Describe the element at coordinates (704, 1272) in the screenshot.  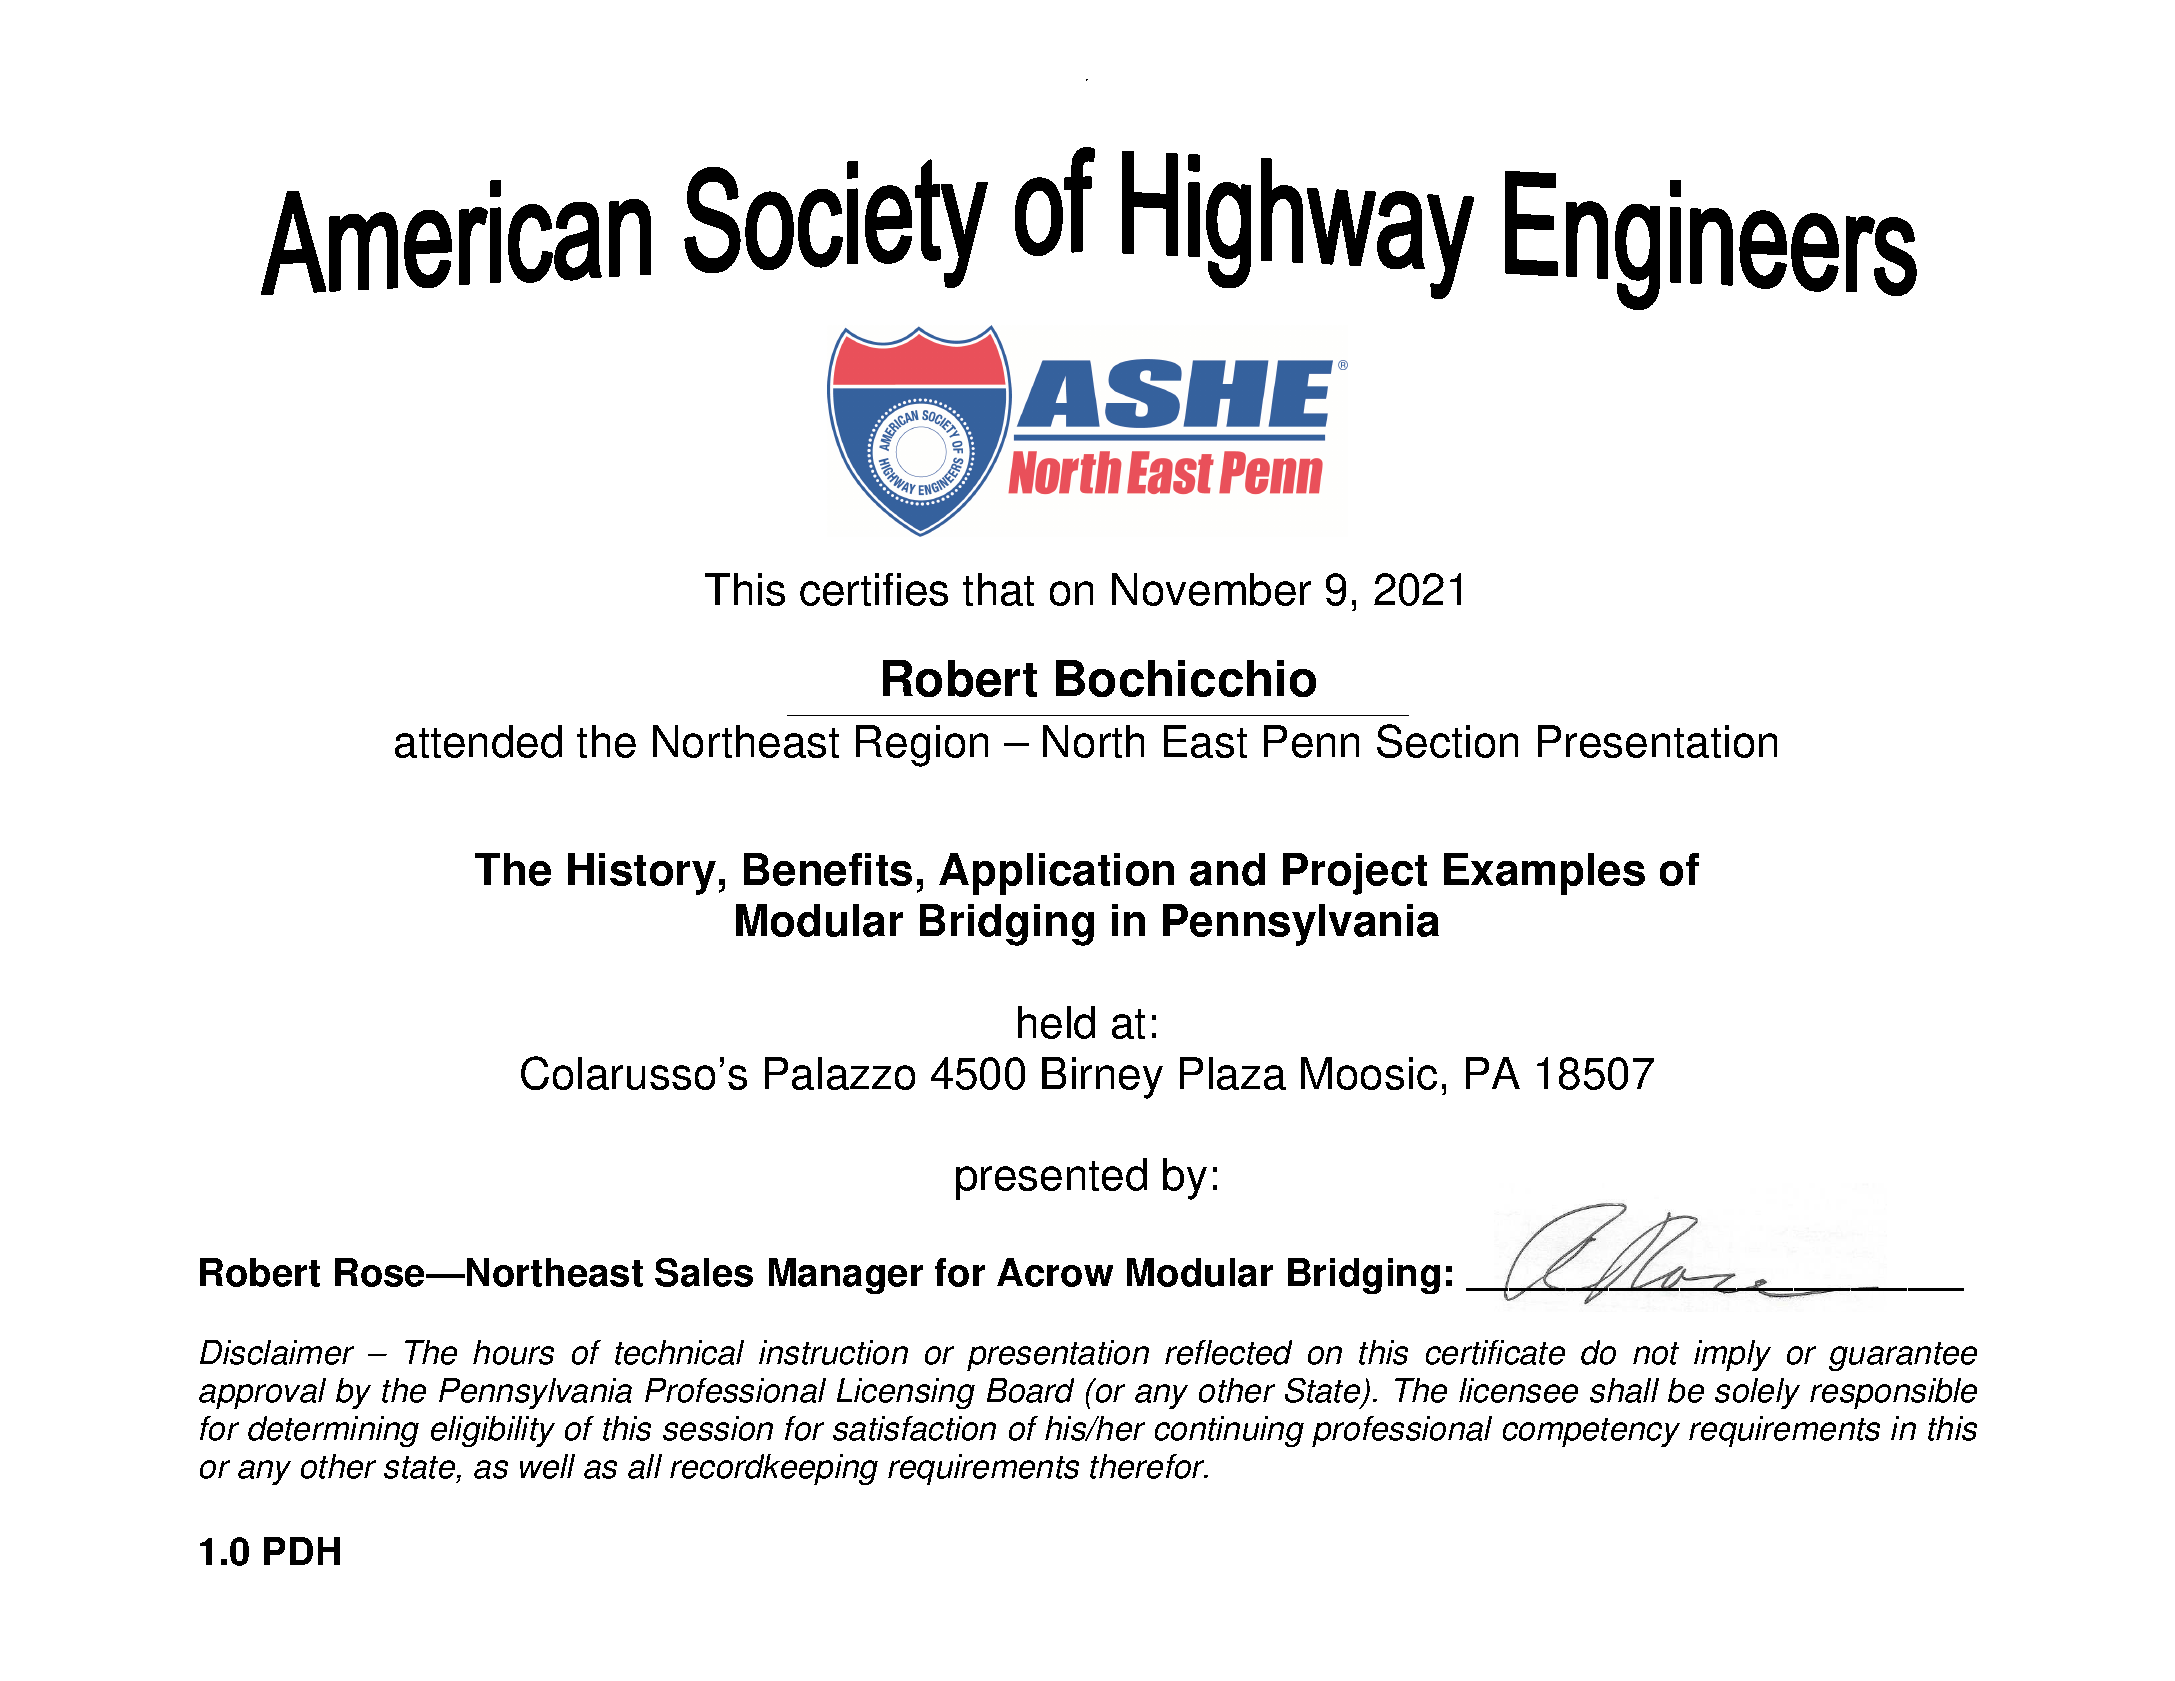
I see `Sales` at that location.
